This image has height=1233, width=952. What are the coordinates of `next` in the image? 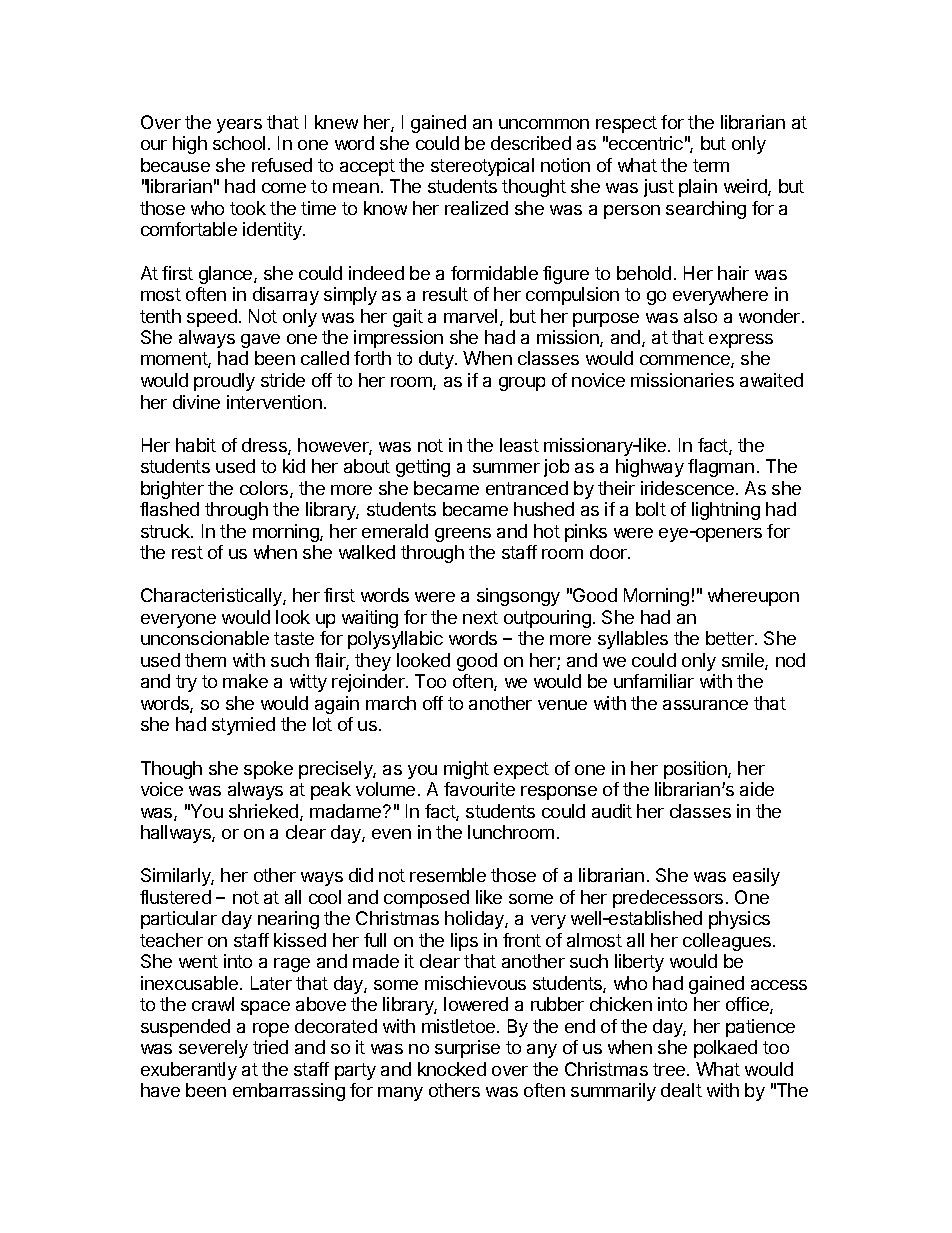 It's located at (480, 617).
